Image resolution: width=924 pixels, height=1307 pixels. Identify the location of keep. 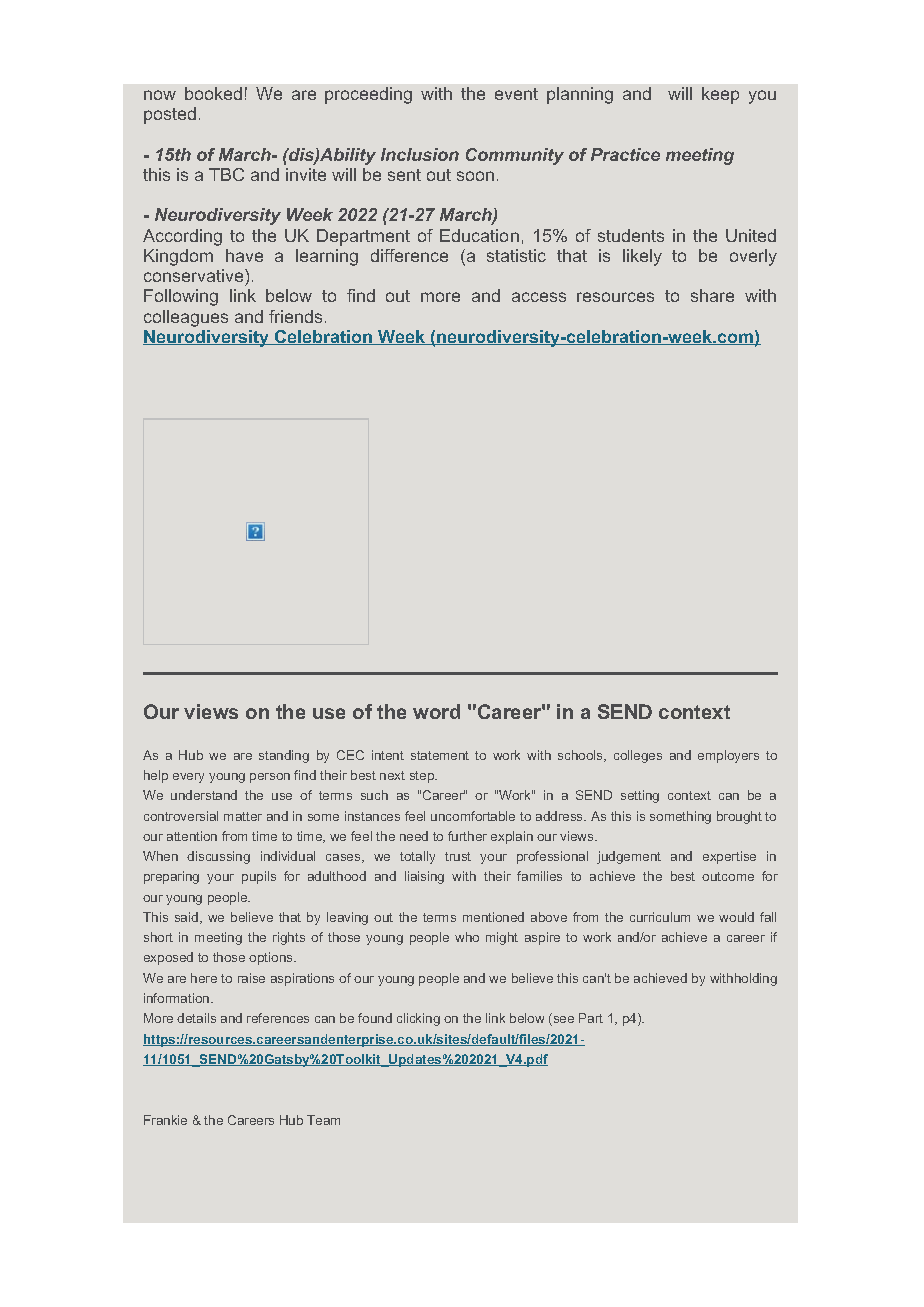
(720, 95).
